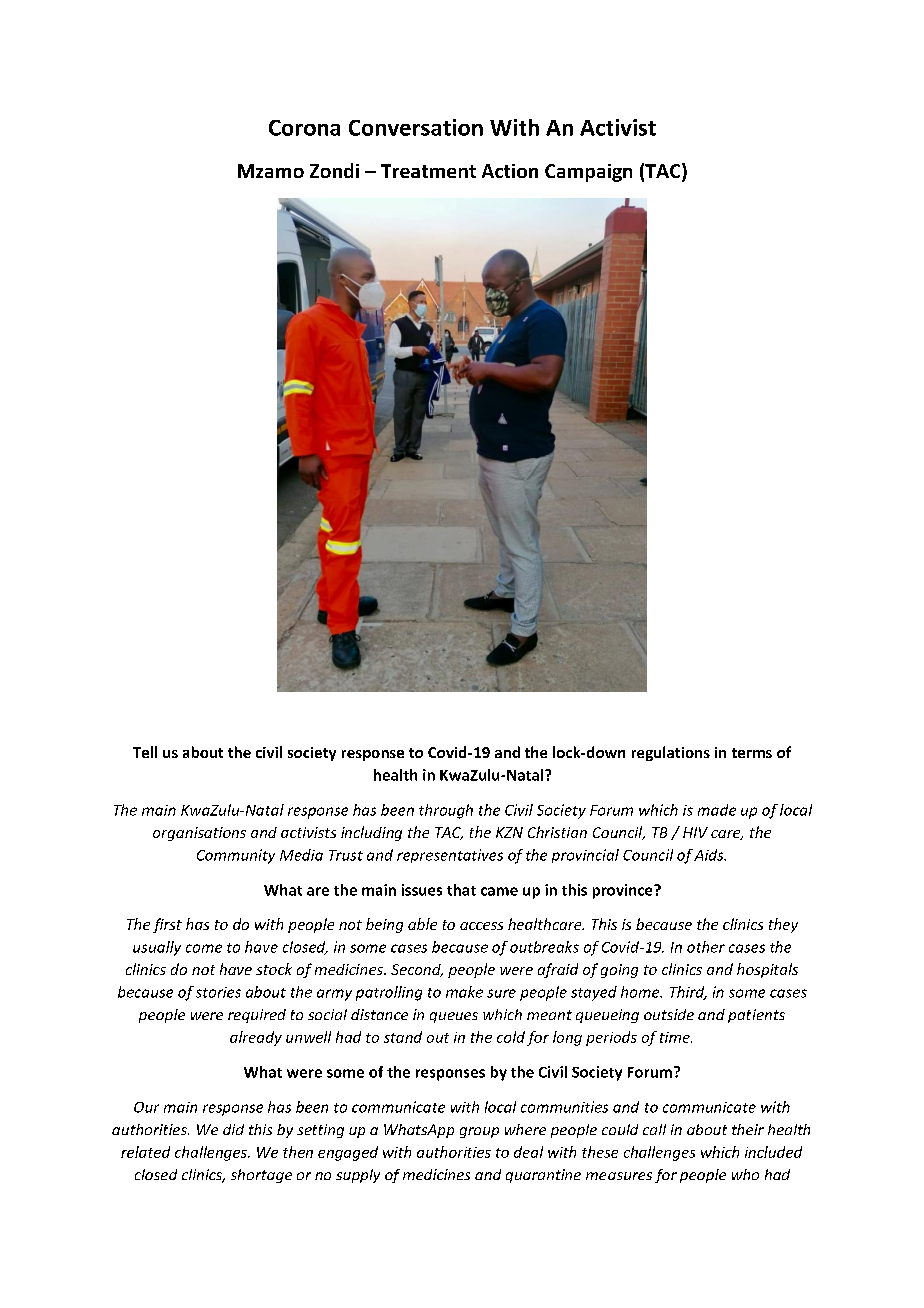 This screenshot has height=1308, width=924. What do you see at coordinates (588, 173) in the screenshot?
I see `Campaign` at bounding box center [588, 173].
